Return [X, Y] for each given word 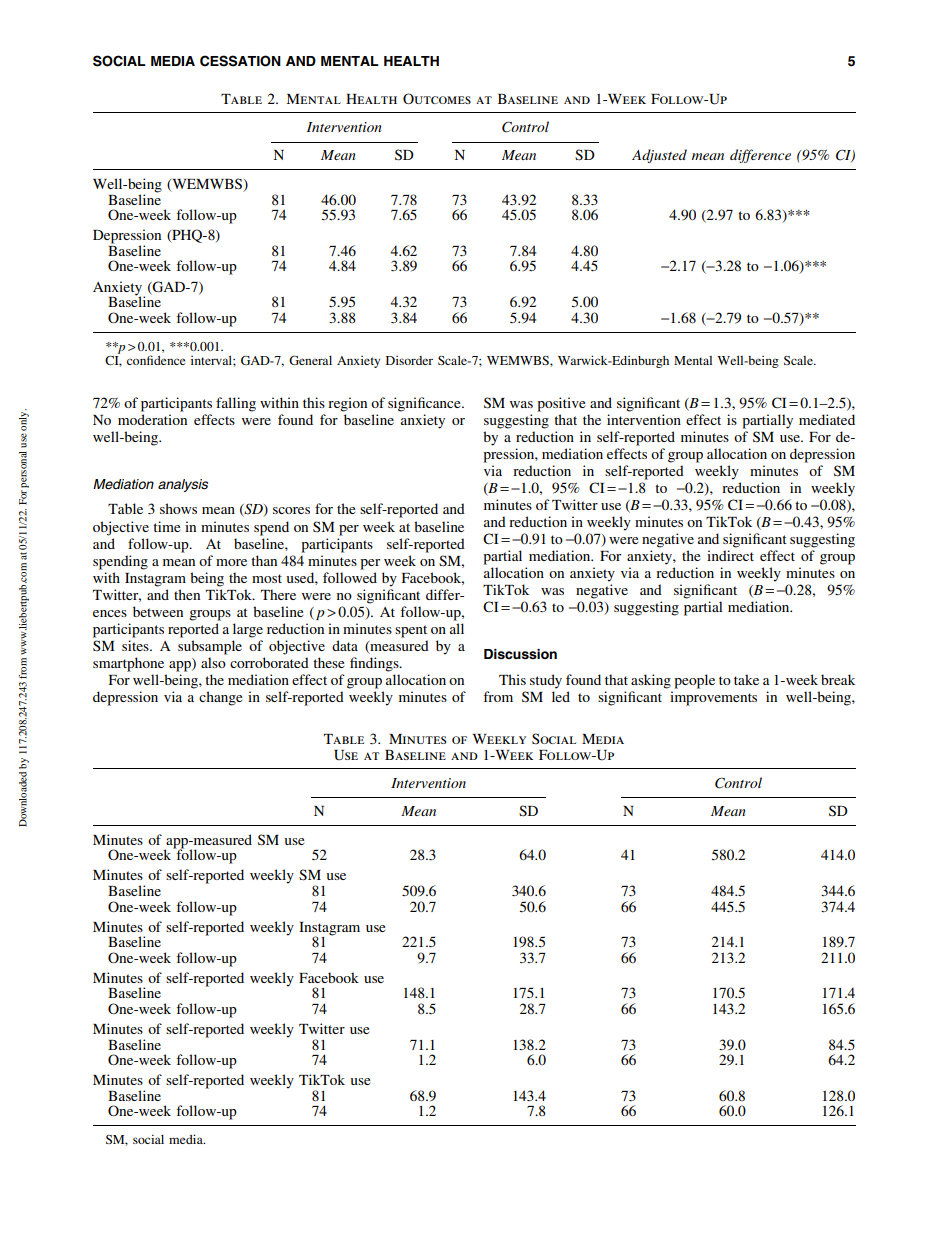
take [746, 679]
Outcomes [437, 98]
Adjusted [659, 156]
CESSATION [240, 61]
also [213, 662]
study [546, 681]
